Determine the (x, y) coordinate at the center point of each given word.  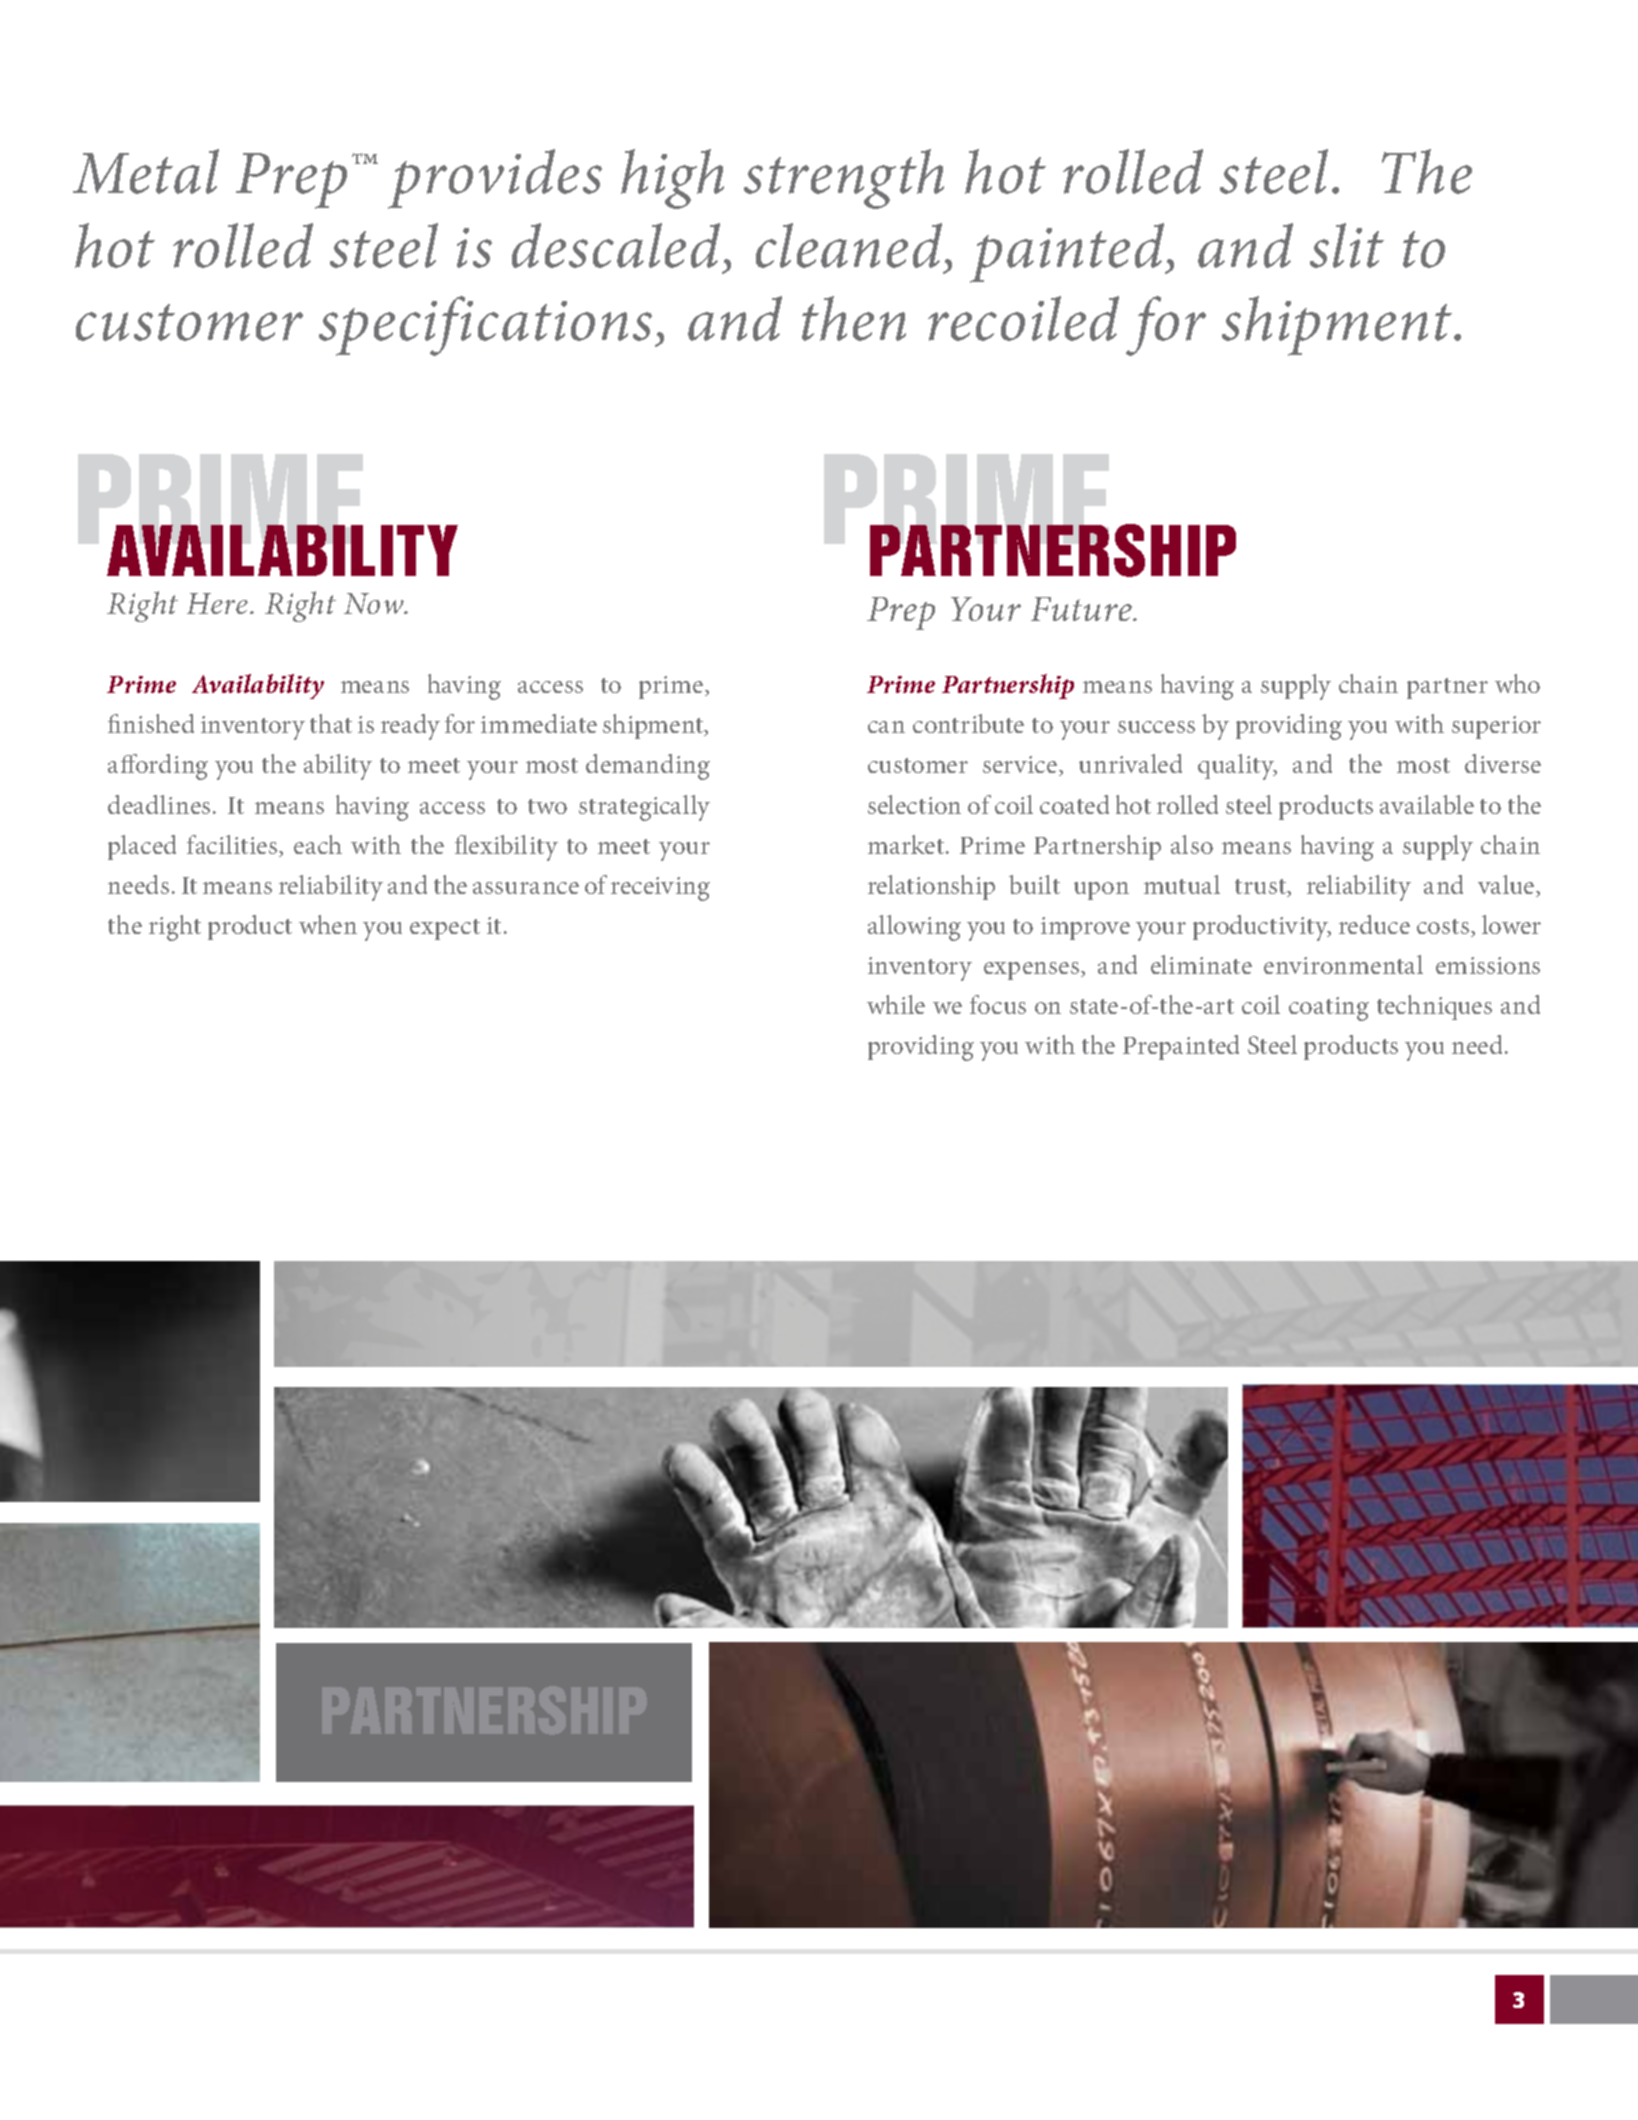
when (328, 924)
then (854, 318)
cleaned (849, 245)
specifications (485, 326)
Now (375, 603)
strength (844, 179)
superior (1496, 727)
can (886, 727)
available (1427, 804)
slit (1347, 245)
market (907, 844)
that (331, 723)
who (1517, 683)
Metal (146, 171)
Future (1082, 609)
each (318, 844)
